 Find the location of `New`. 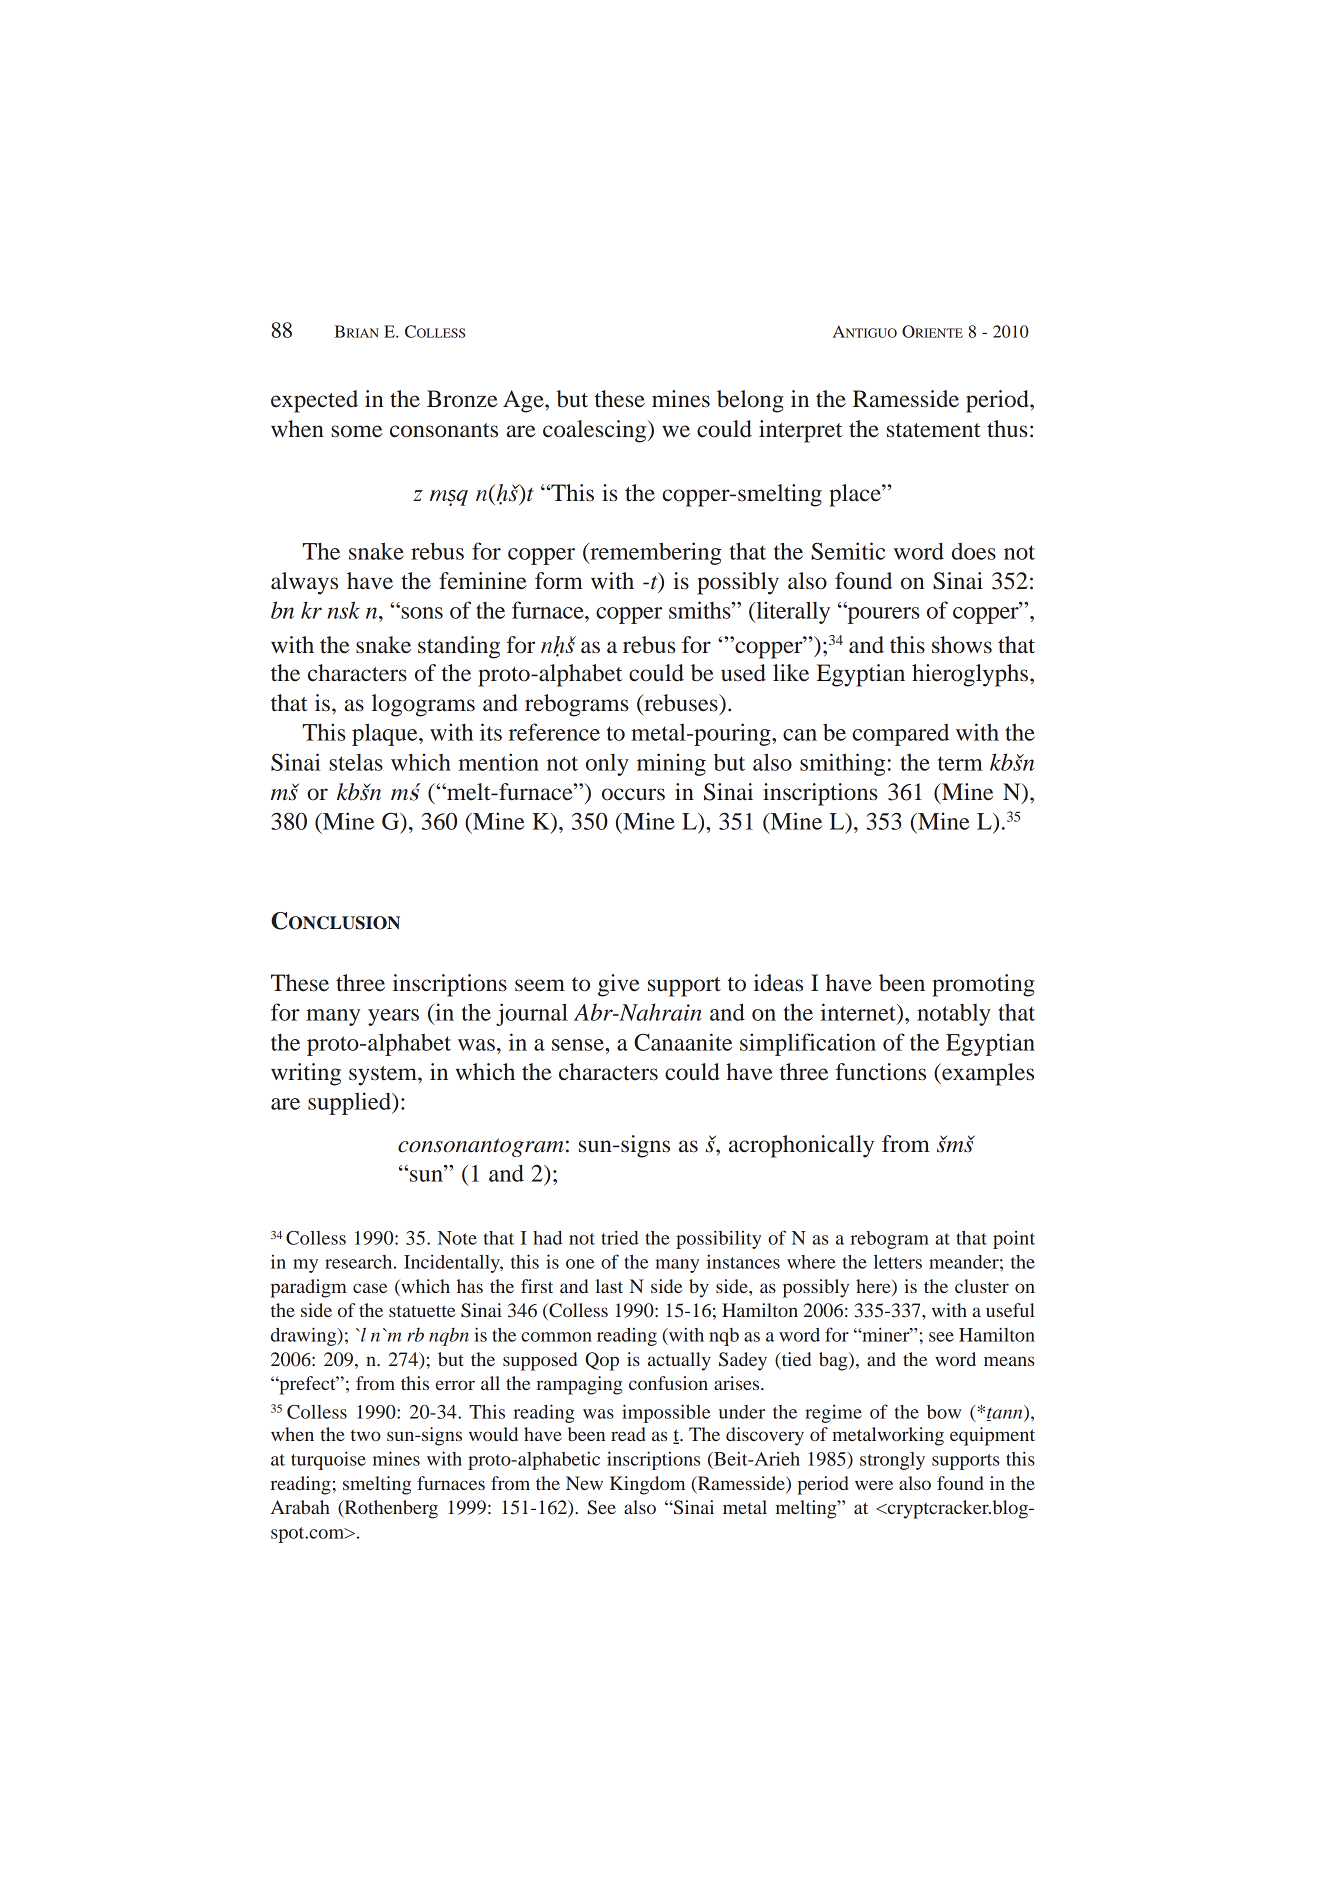

New is located at coordinates (584, 1483).
